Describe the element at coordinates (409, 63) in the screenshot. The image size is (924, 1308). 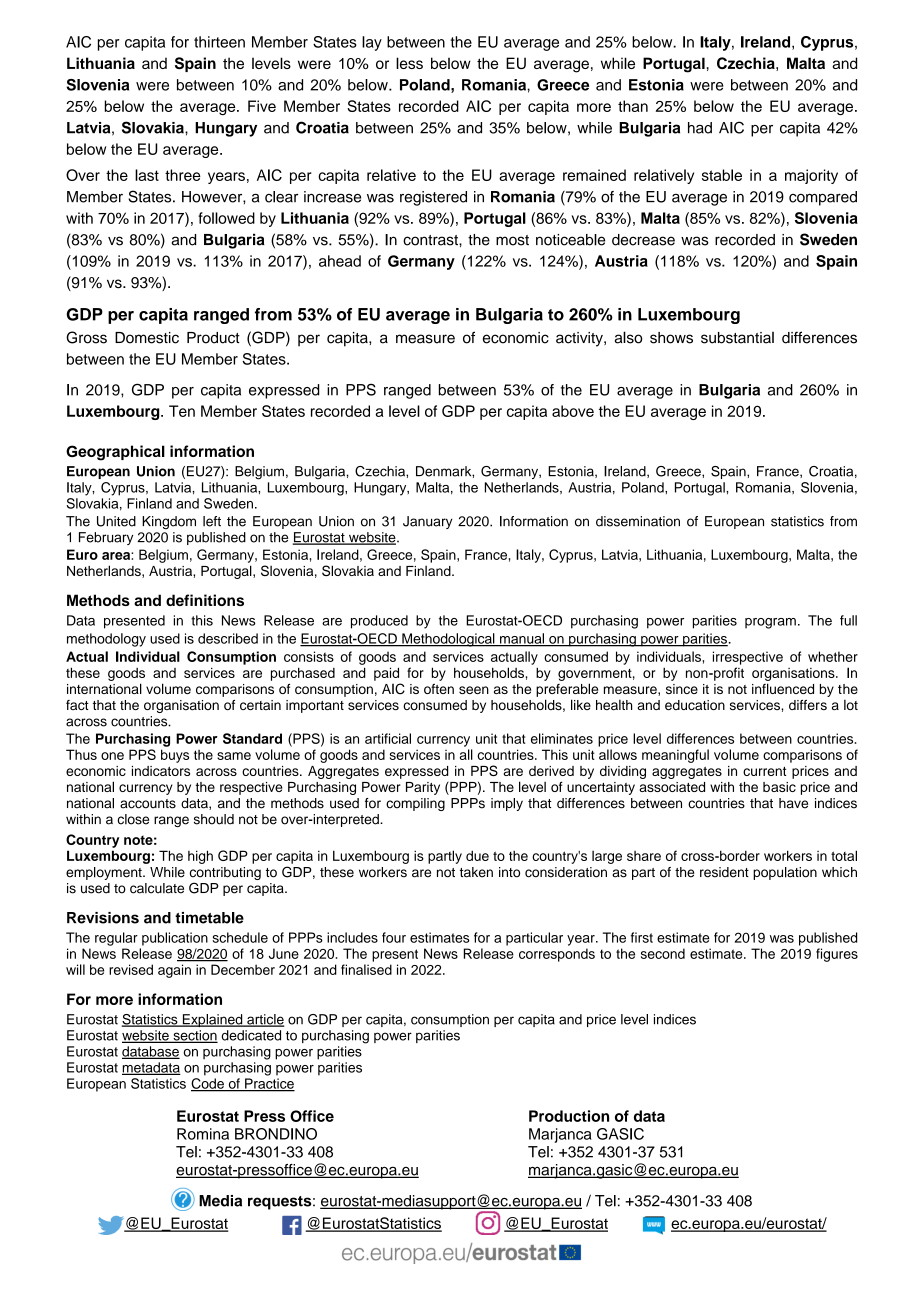
I see `less` at that location.
